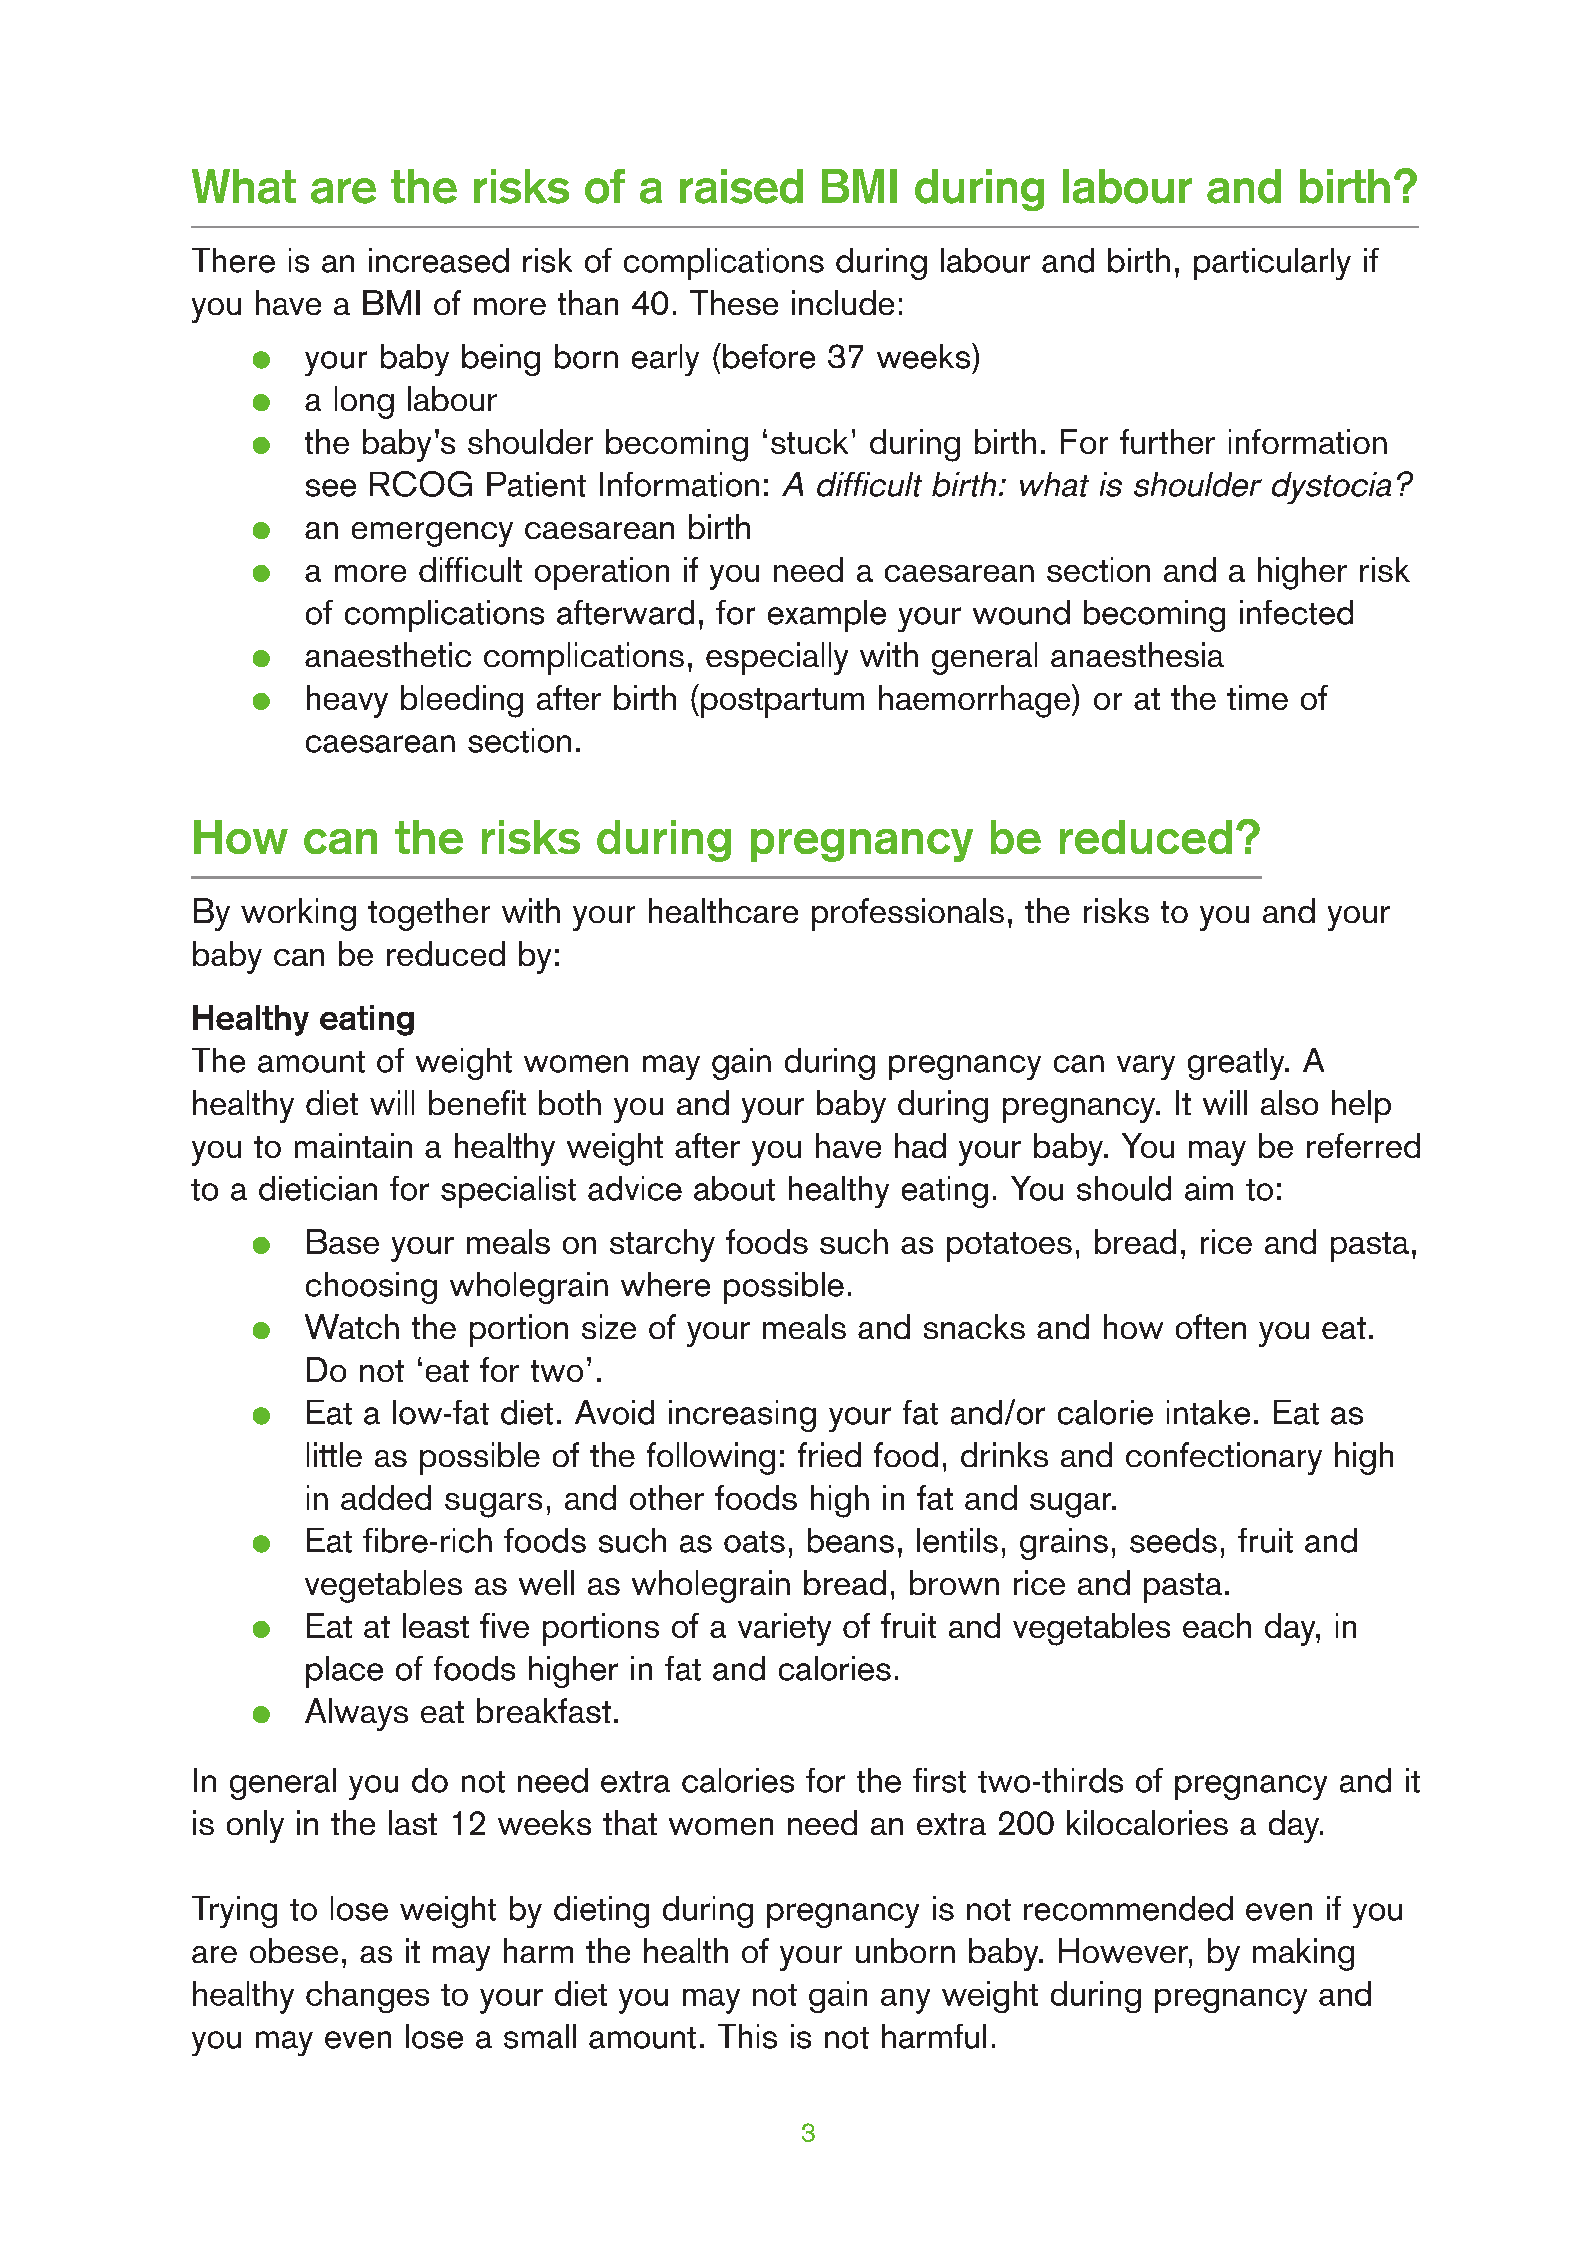 The height and width of the screenshot is (2245, 1587). What do you see at coordinates (1237, 1064) in the screenshot?
I see `greatly` at bounding box center [1237, 1064].
